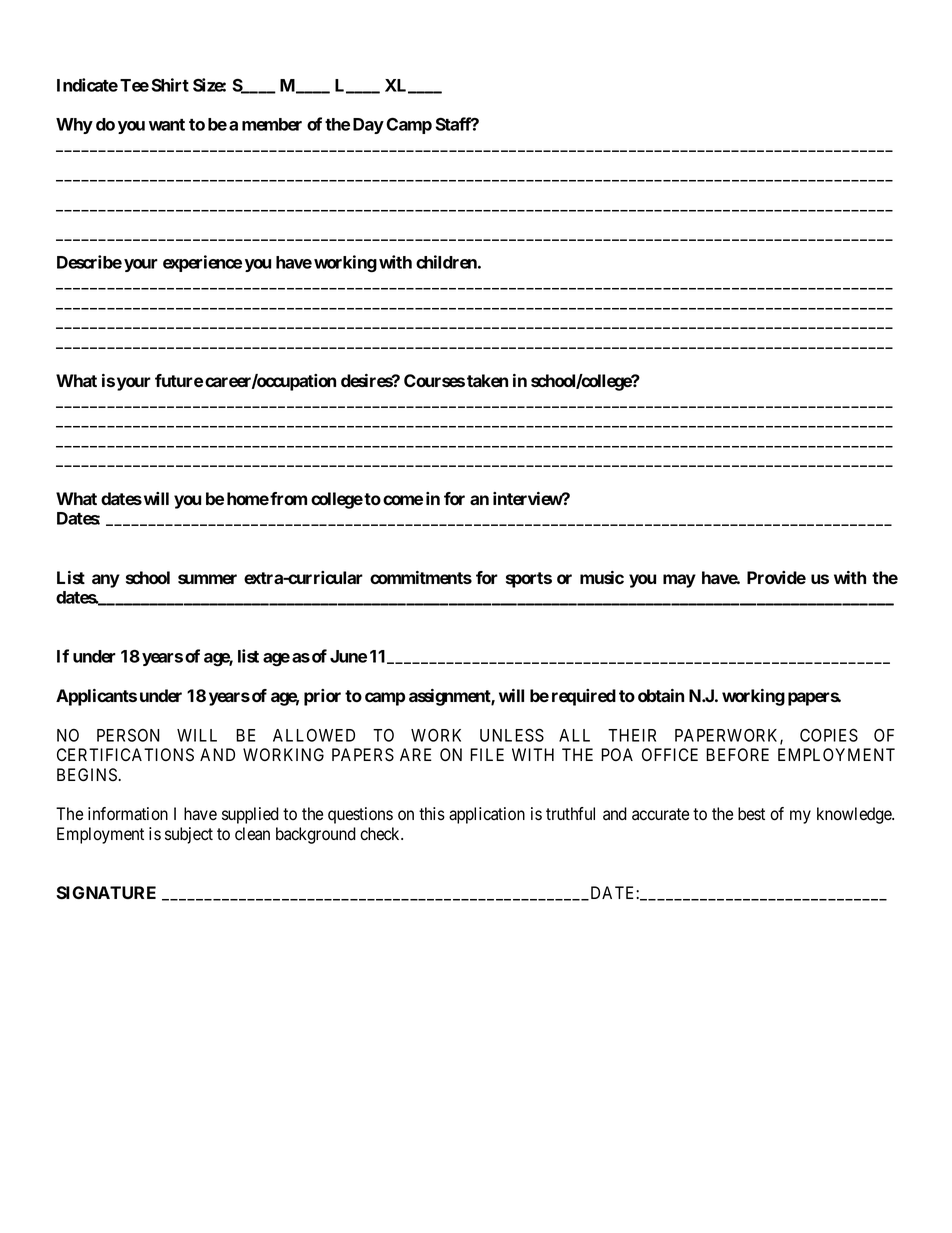 This document has height=1233, width=952. I want to click on may, so click(679, 581).
